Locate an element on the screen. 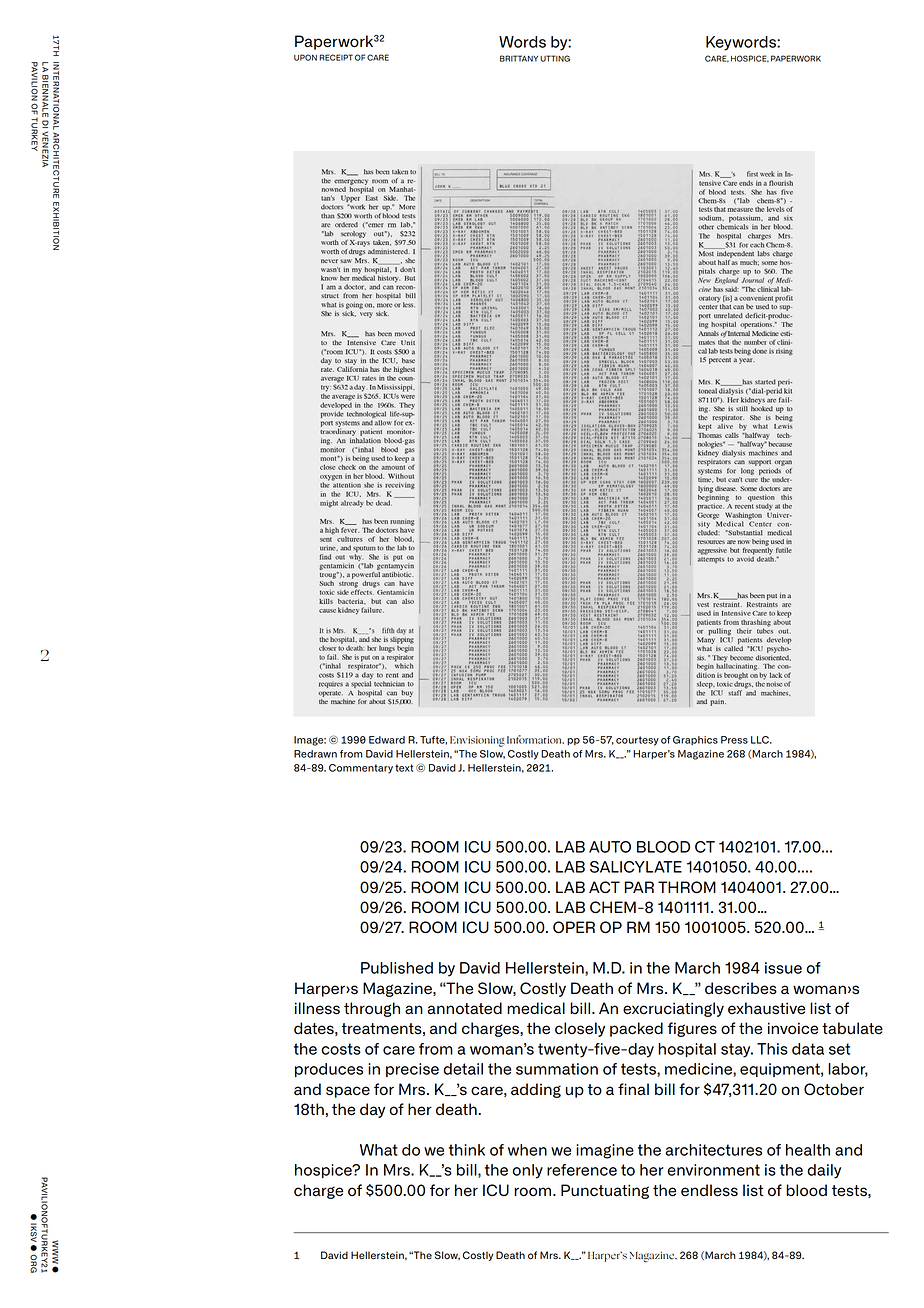  health is located at coordinates (808, 1150).
